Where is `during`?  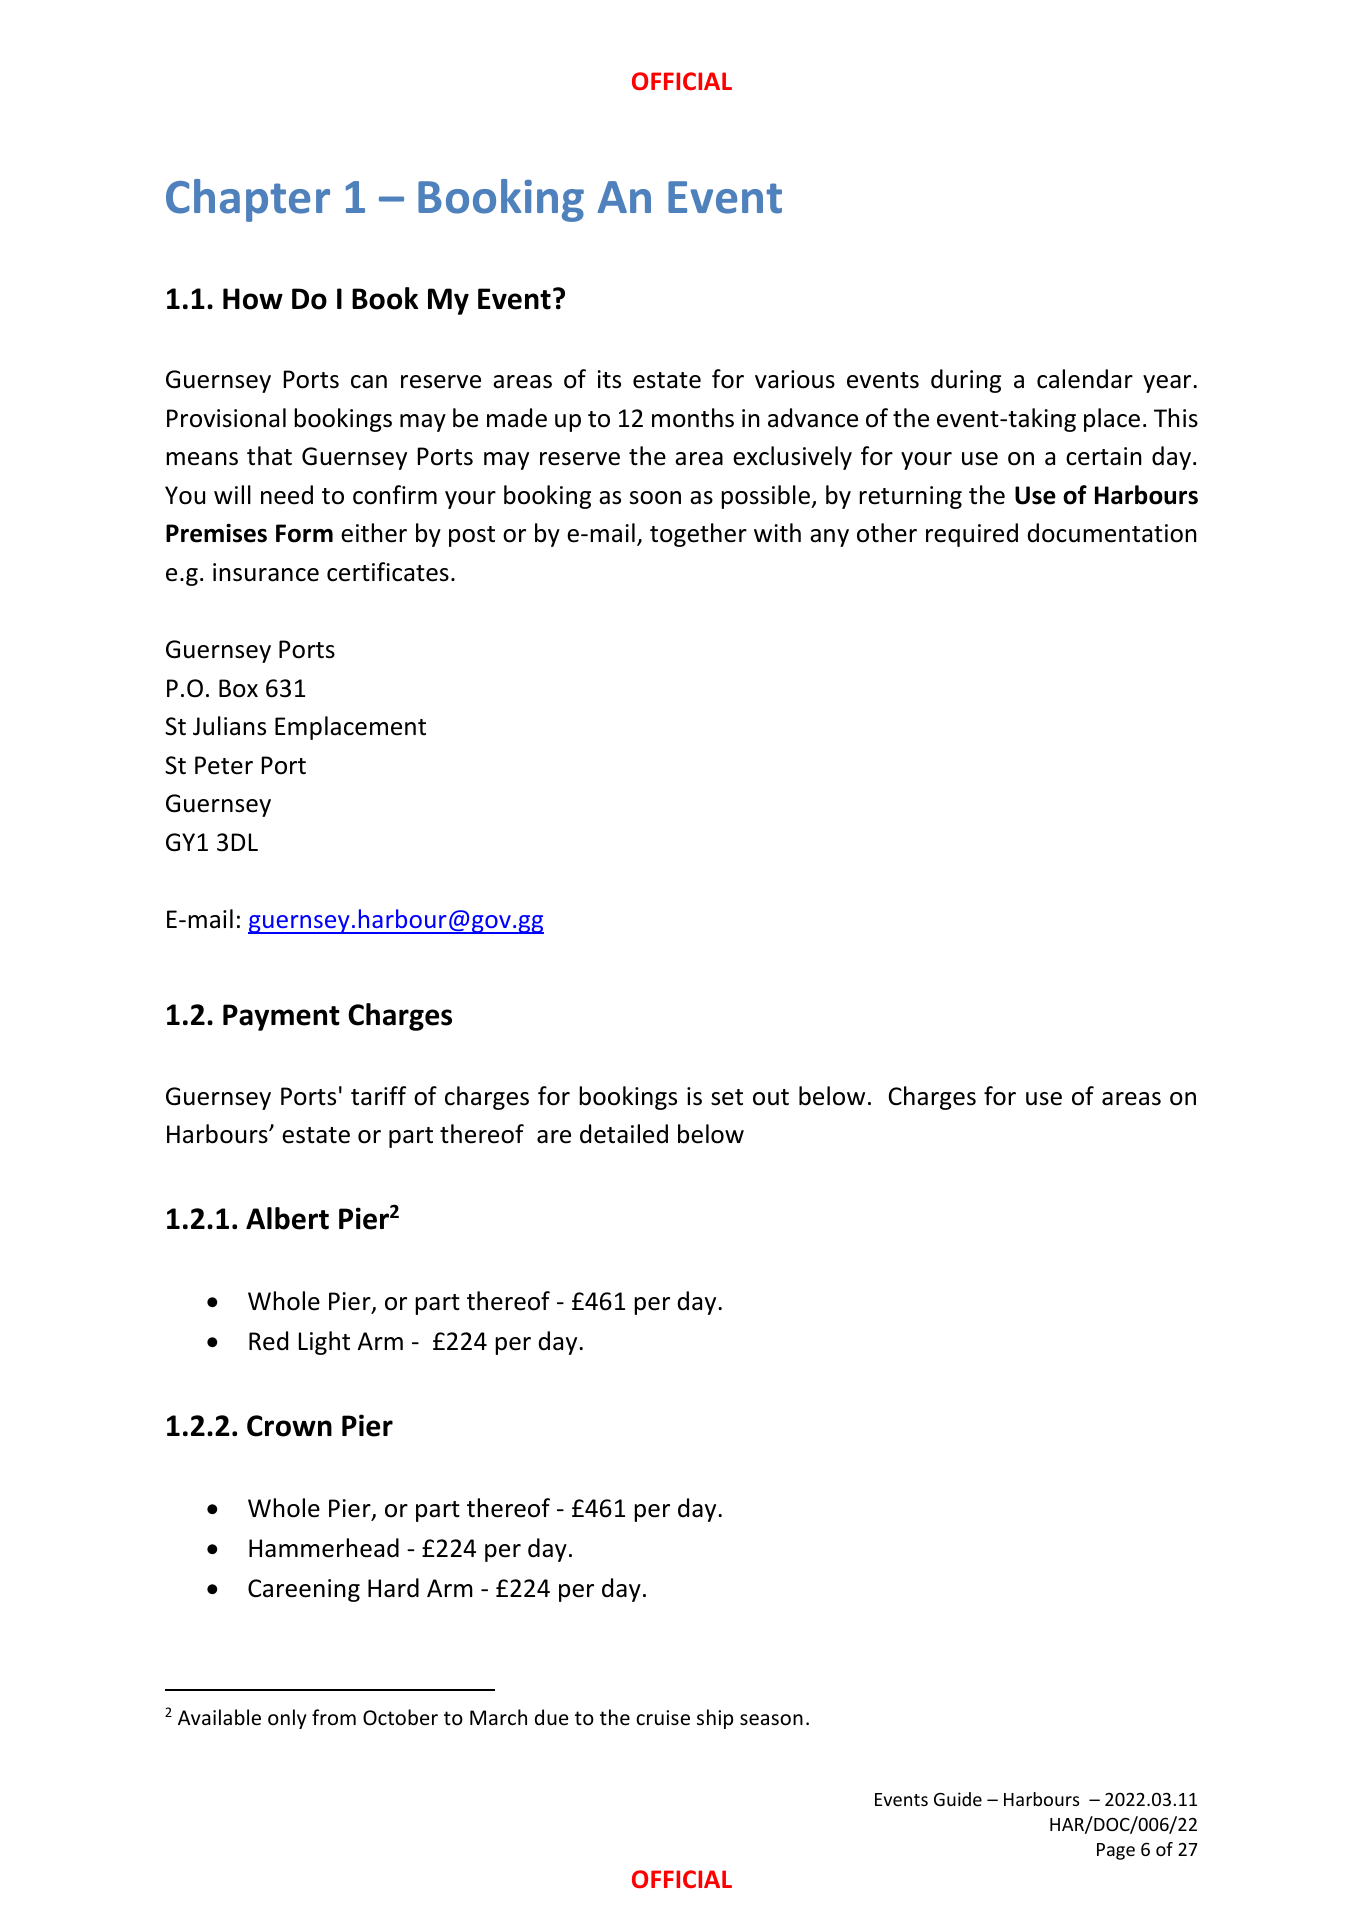
during is located at coordinates (966, 381).
